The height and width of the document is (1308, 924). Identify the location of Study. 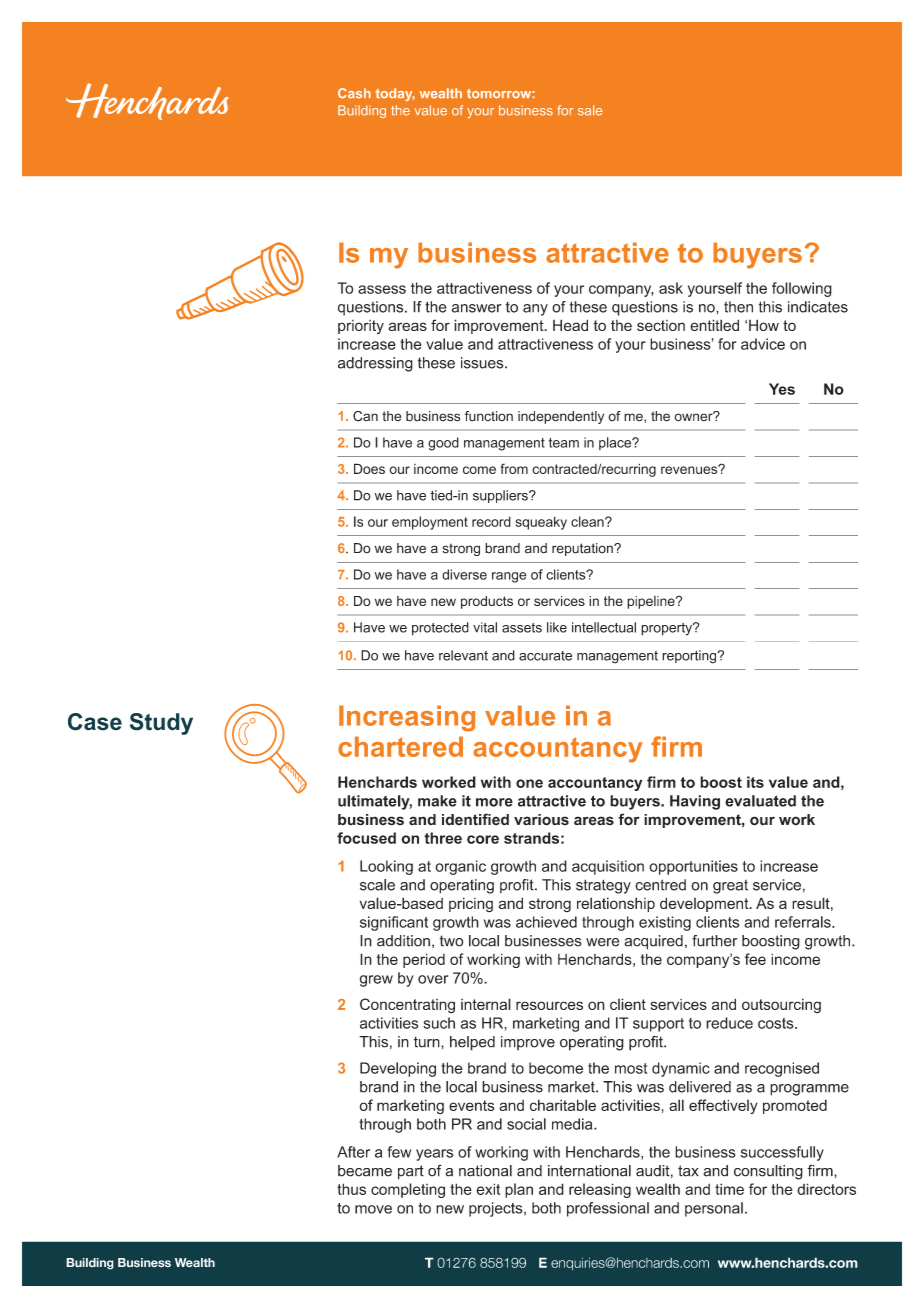
(161, 724).
